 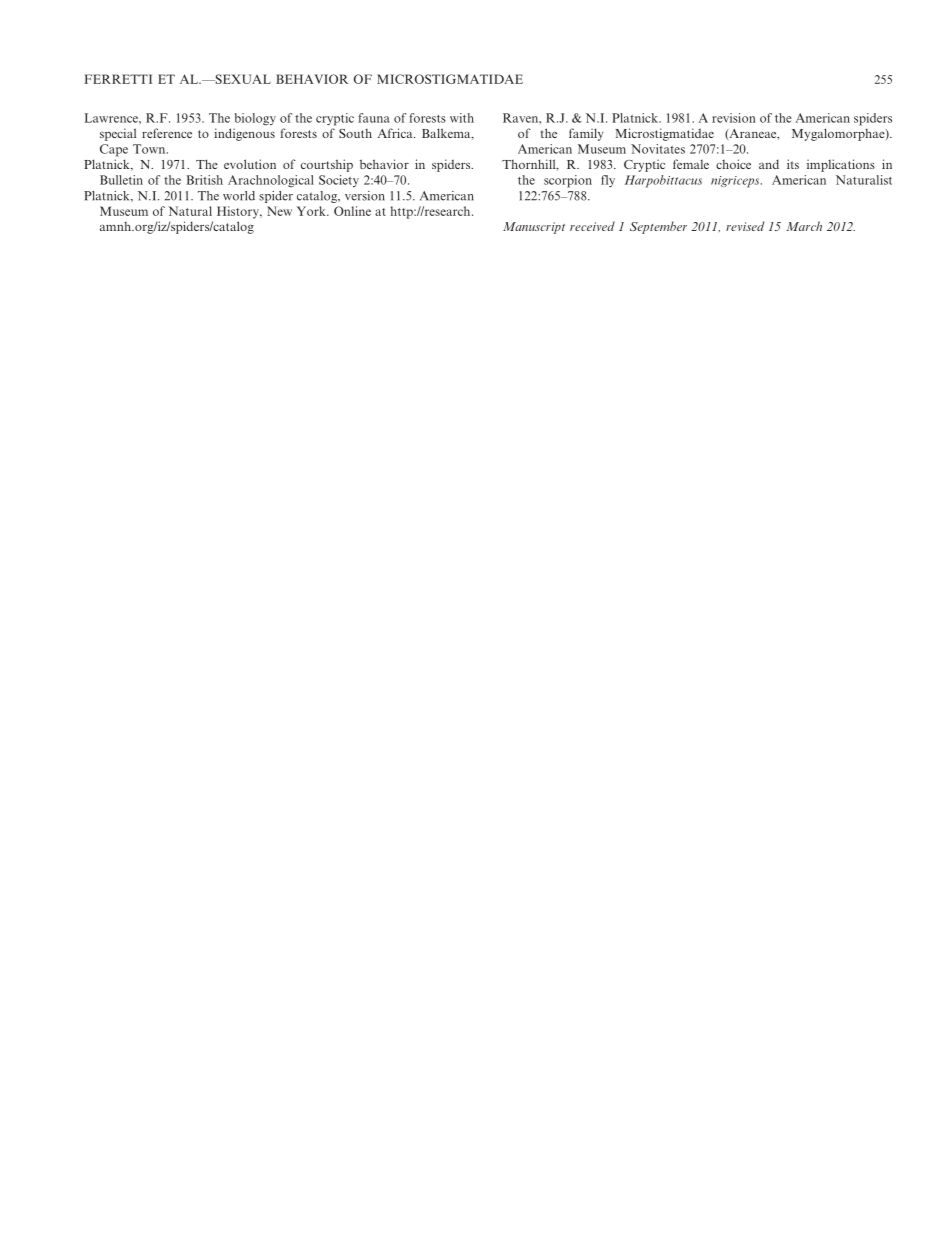 I want to click on fly, so click(x=608, y=181).
